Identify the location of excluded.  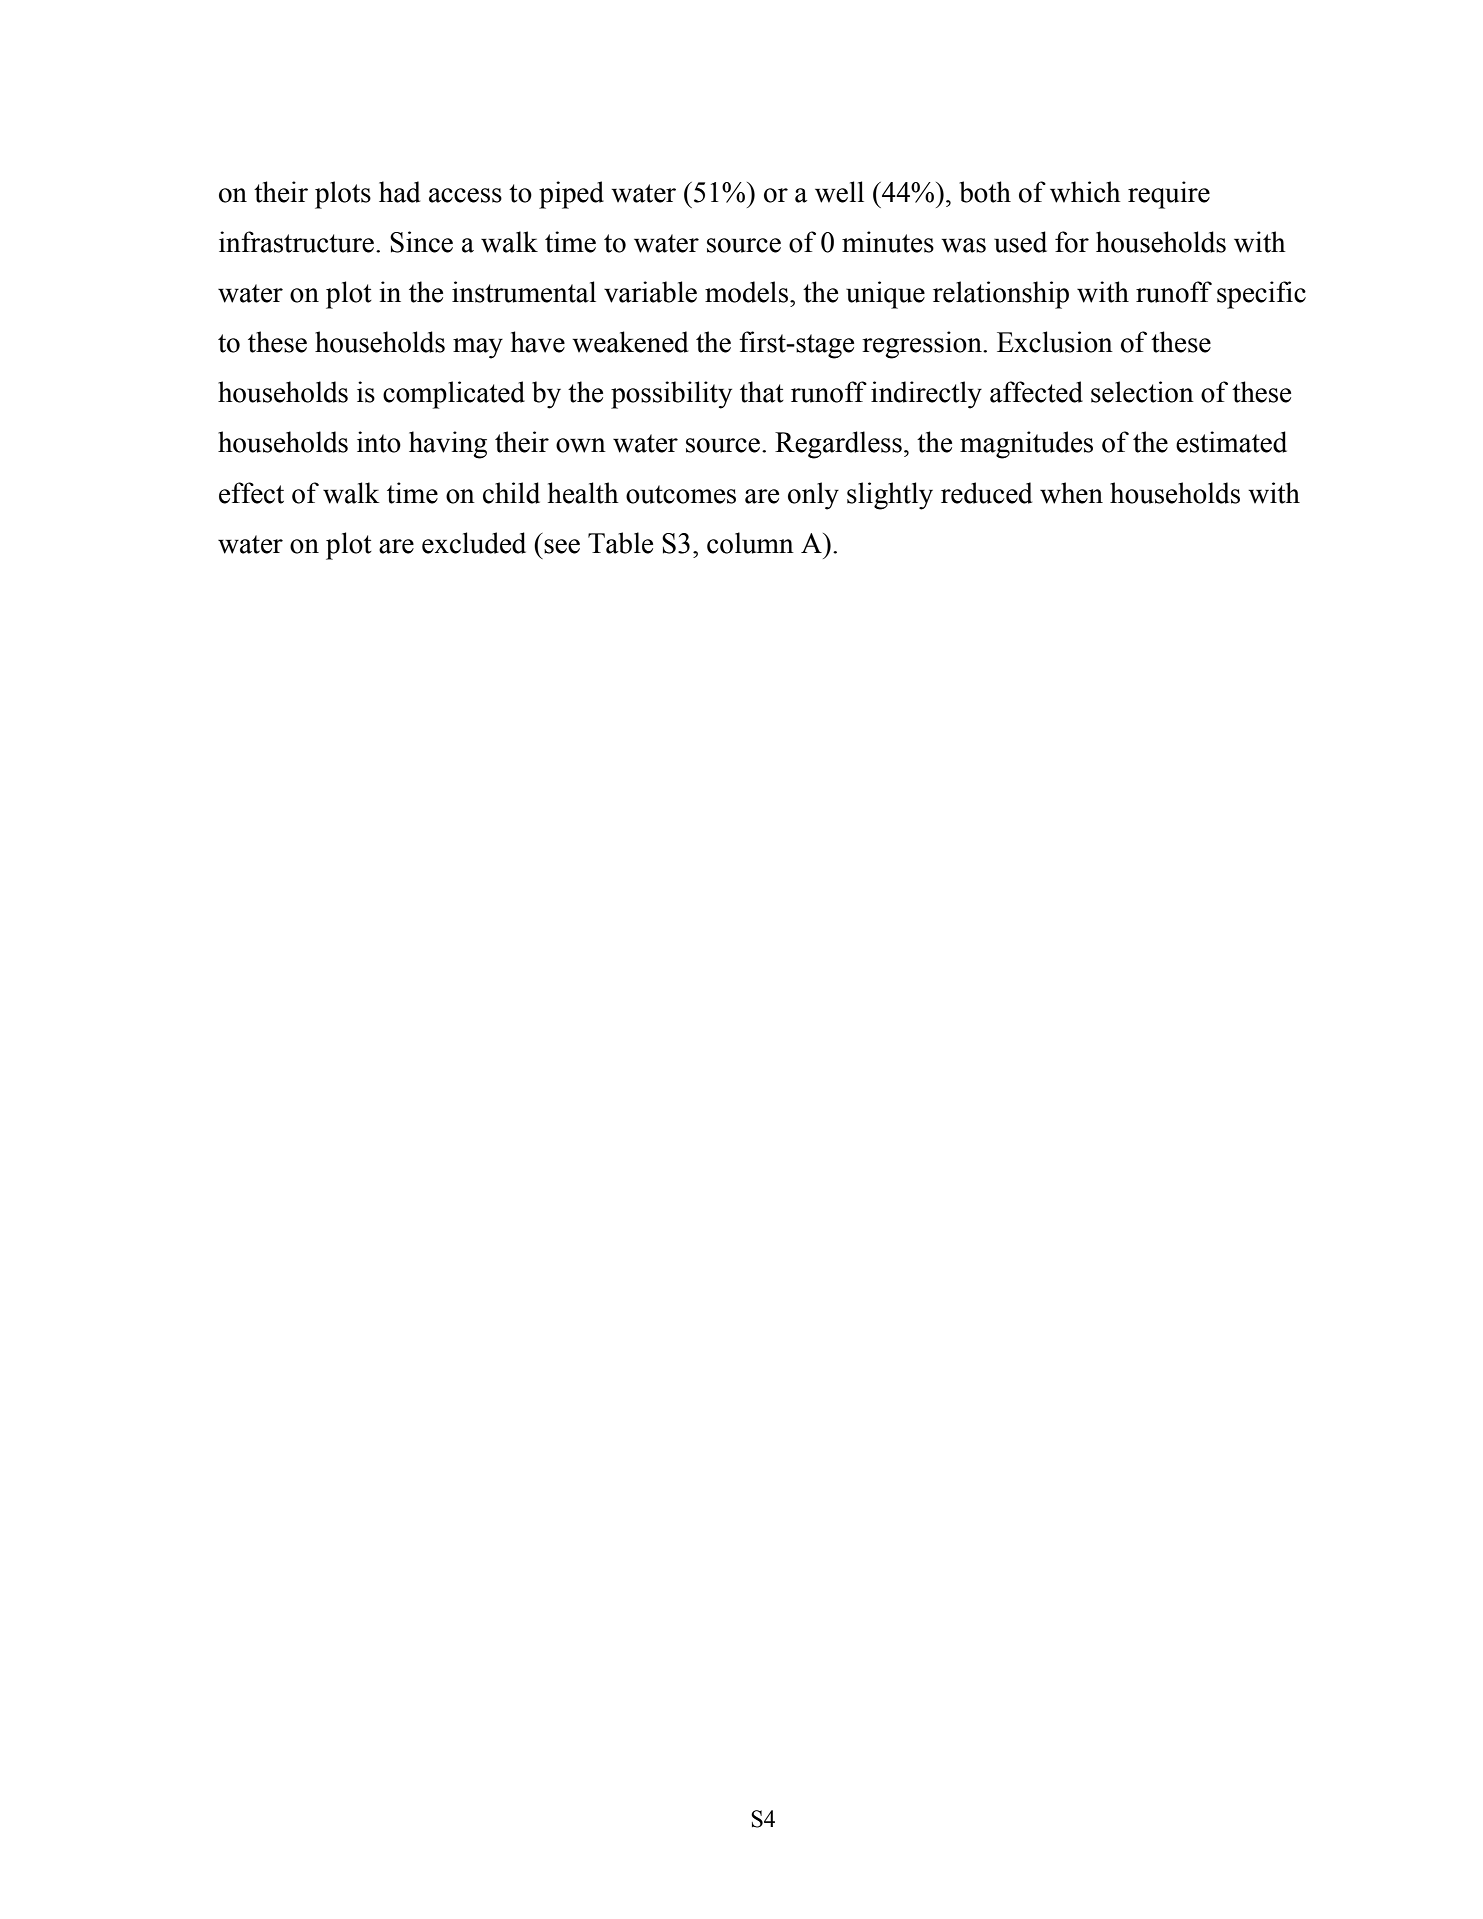
(474, 543).
